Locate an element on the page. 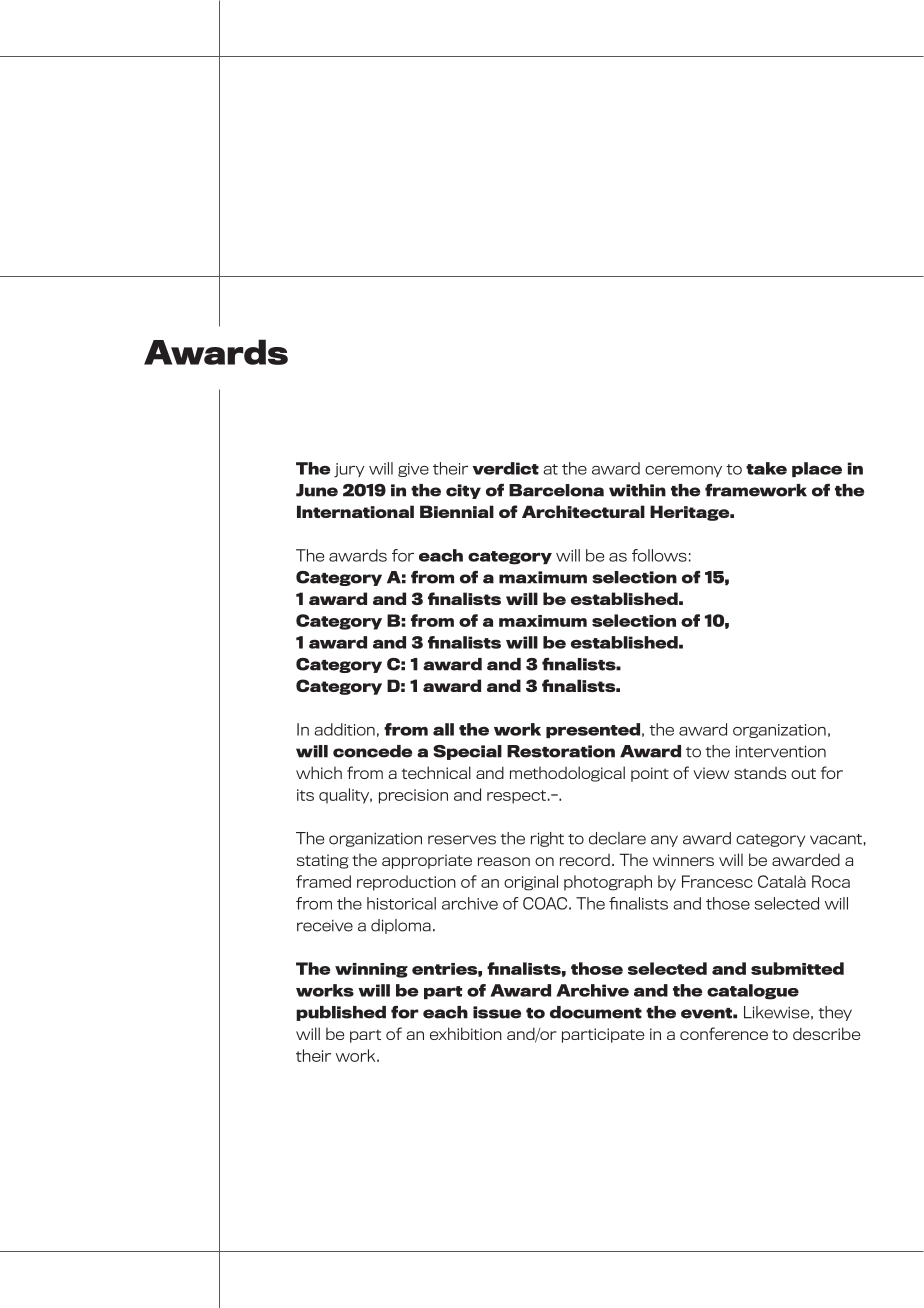  Barcelona is located at coordinates (556, 490).
